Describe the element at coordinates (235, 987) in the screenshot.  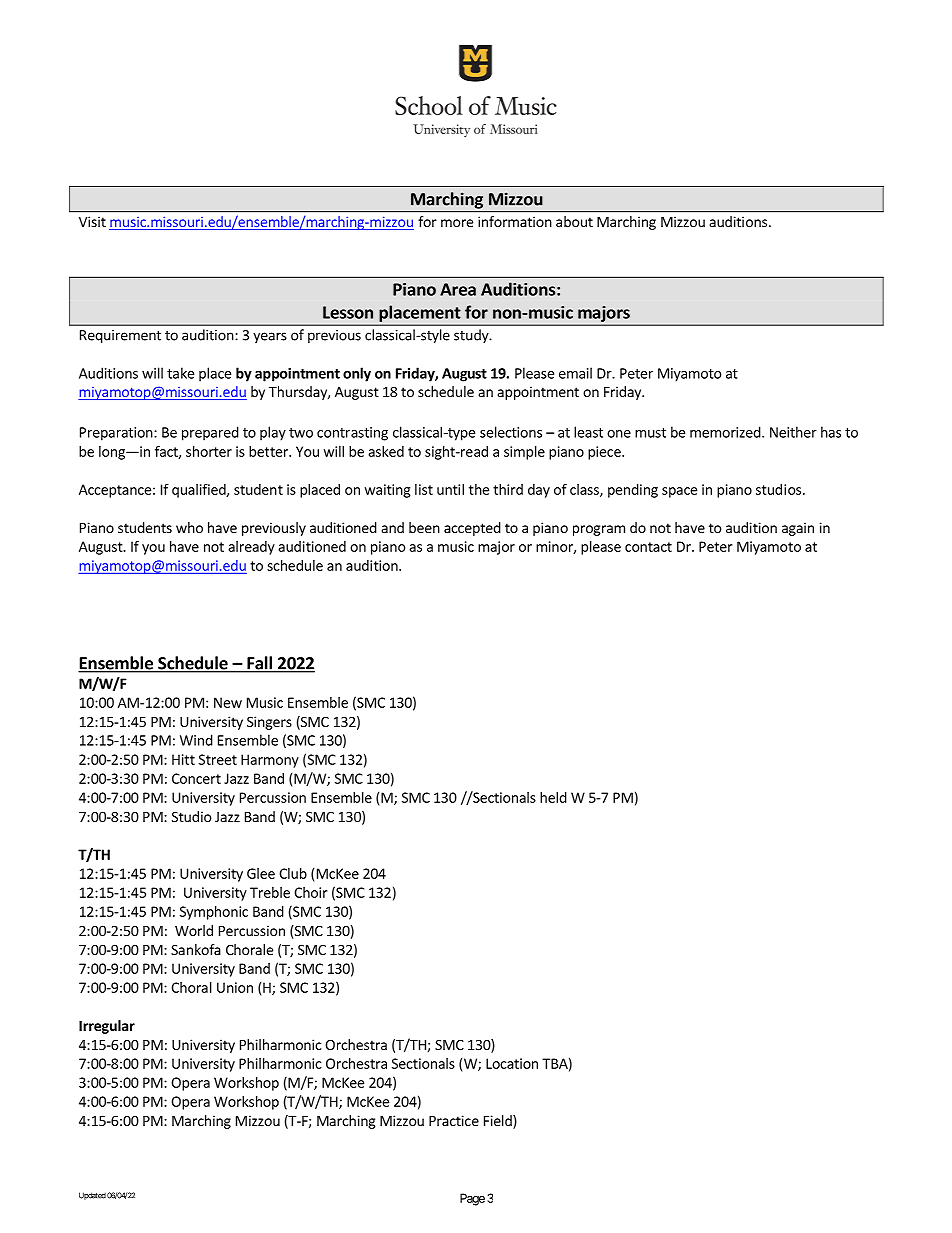
I see `Union` at that location.
